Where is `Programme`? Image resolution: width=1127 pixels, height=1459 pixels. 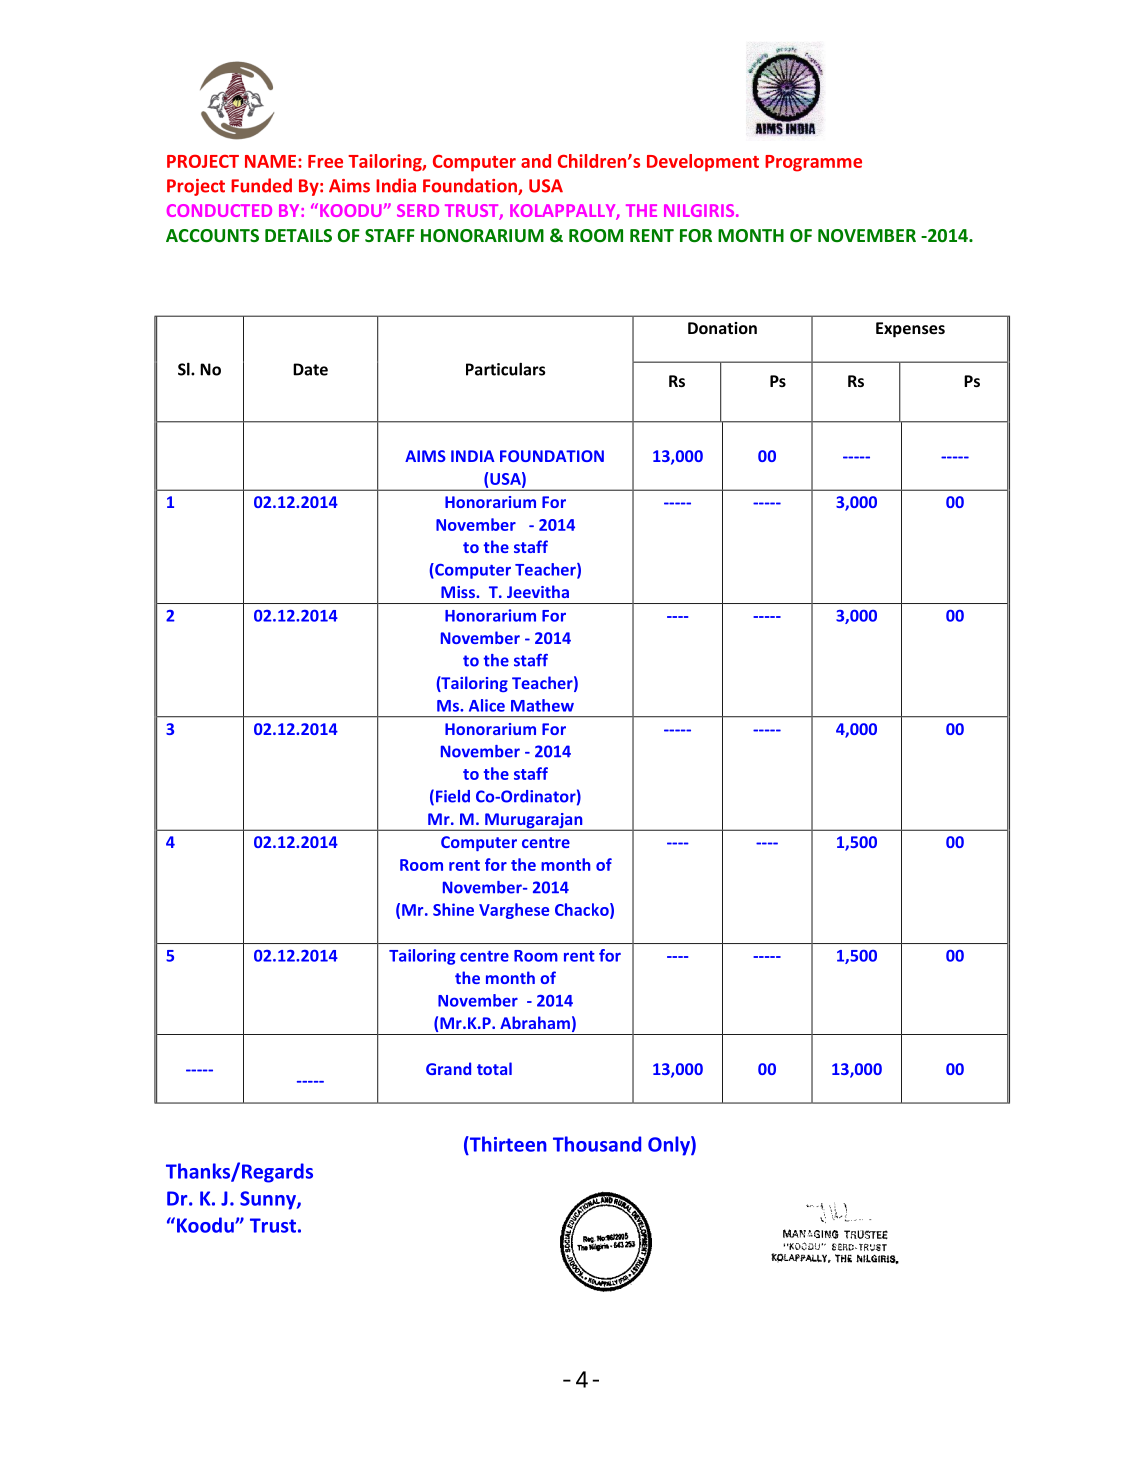
Programme is located at coordinates (813, 163).
